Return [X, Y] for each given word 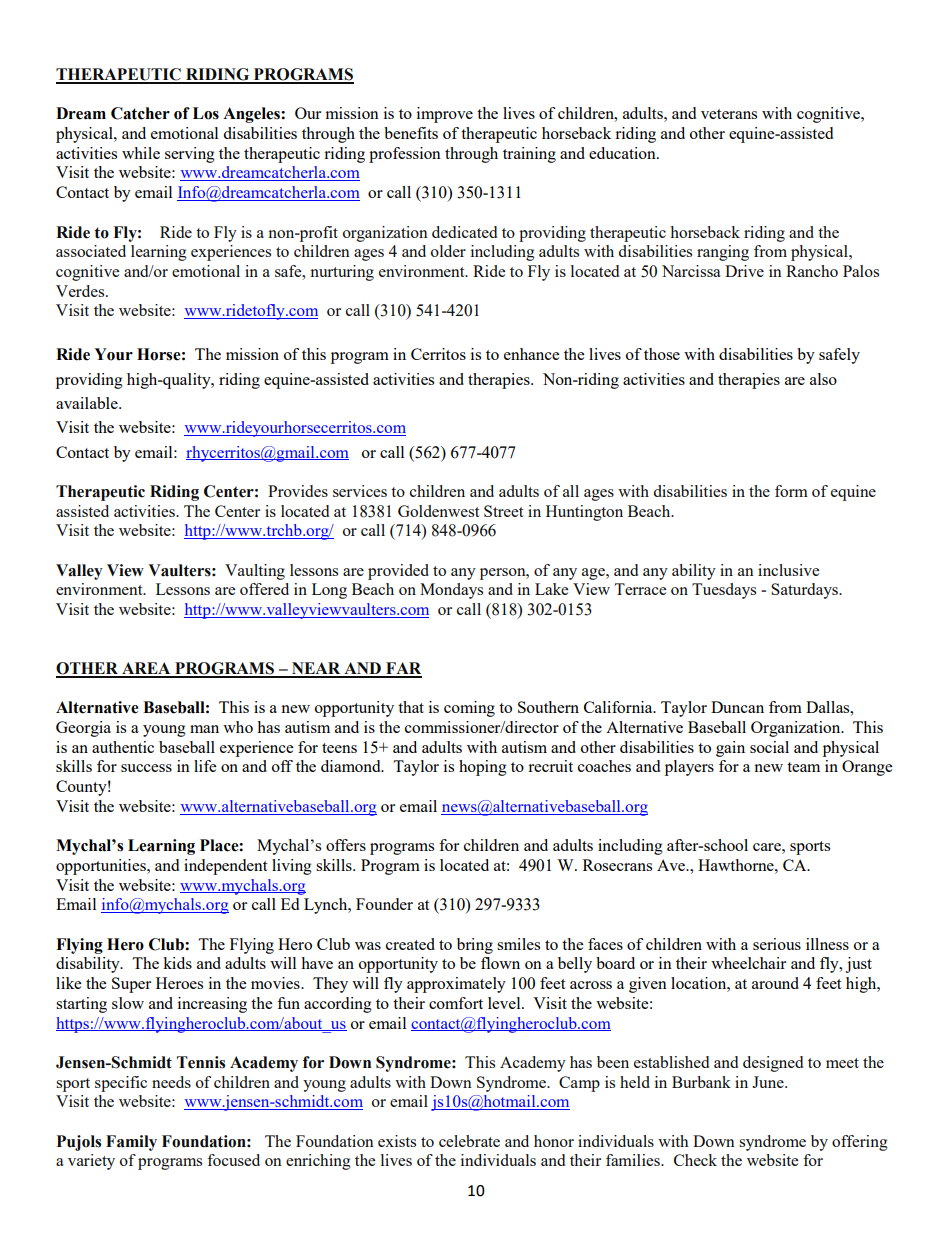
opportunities [102, 867]
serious [777, 944]
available [88, 403]
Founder [384, 904]
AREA [146, 669]
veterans [729, 114]
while [141, 153]
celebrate [469, 1141]
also [823, 379]
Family [131, 1143]
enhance [531, 354]
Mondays [451, 591]
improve [445, 115]
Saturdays [805, 591]
